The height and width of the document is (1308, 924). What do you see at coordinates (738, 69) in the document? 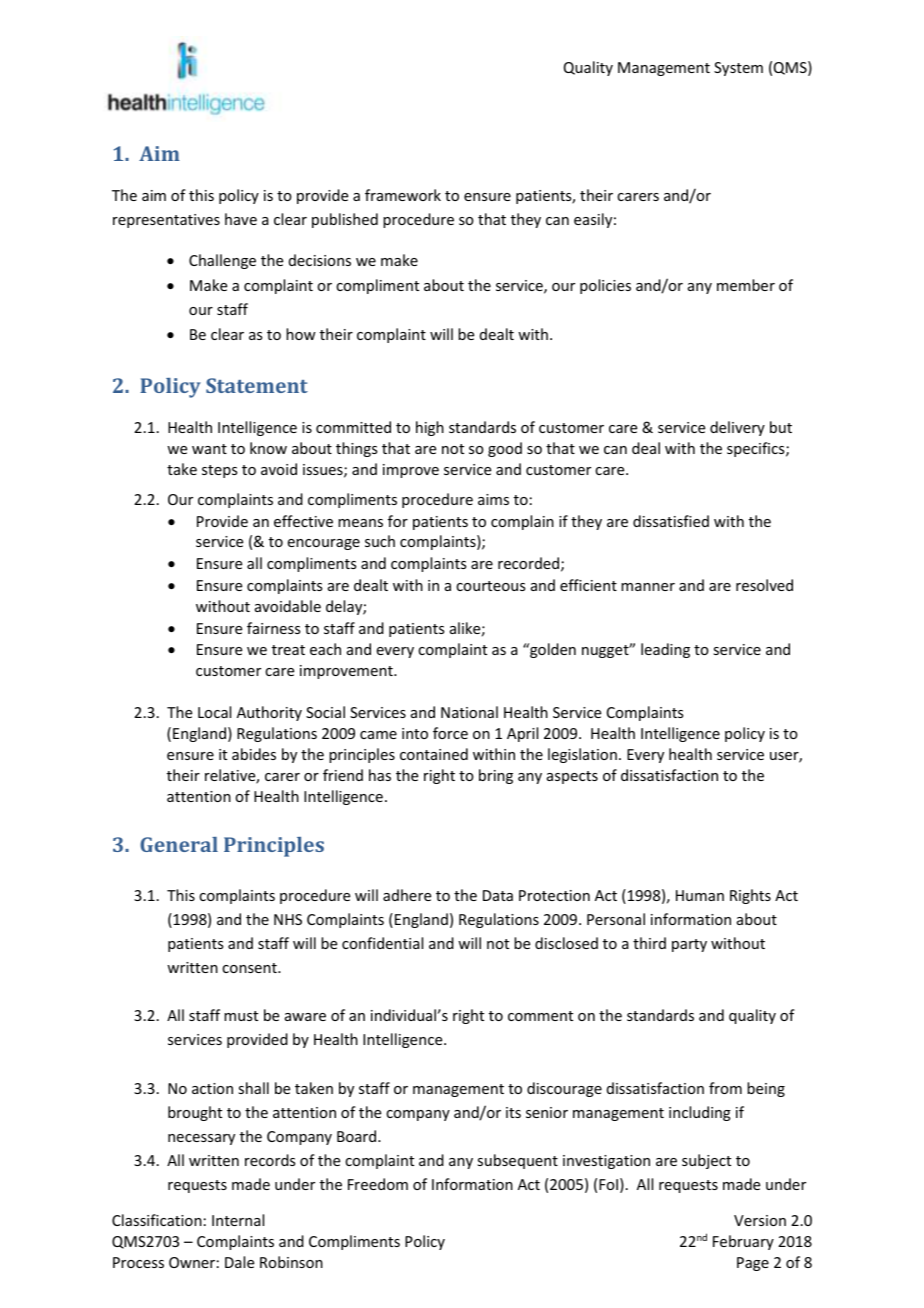
I see `System` at bounding box center [738, 69].
